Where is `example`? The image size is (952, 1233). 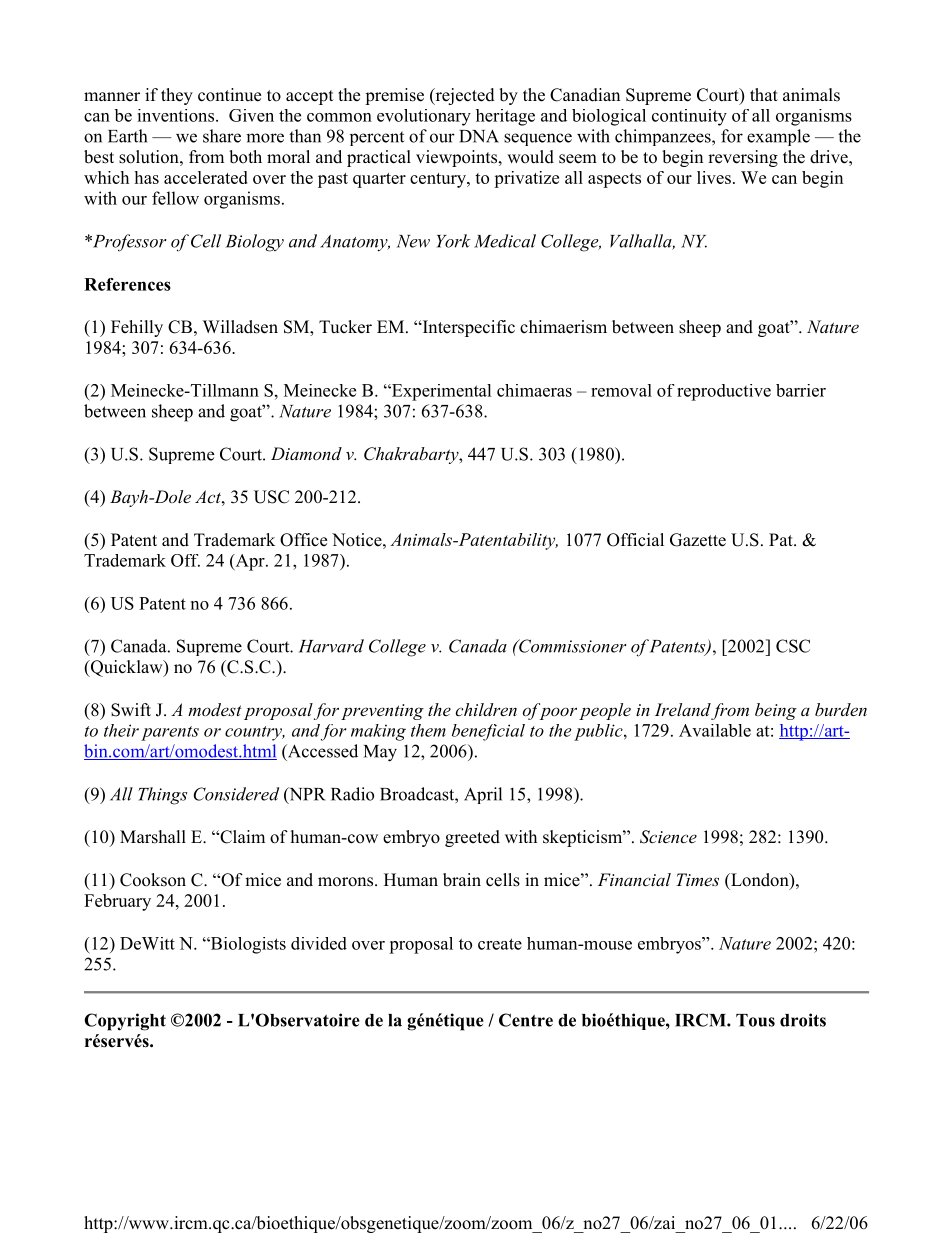 example is located at coordinates (778, 137).
